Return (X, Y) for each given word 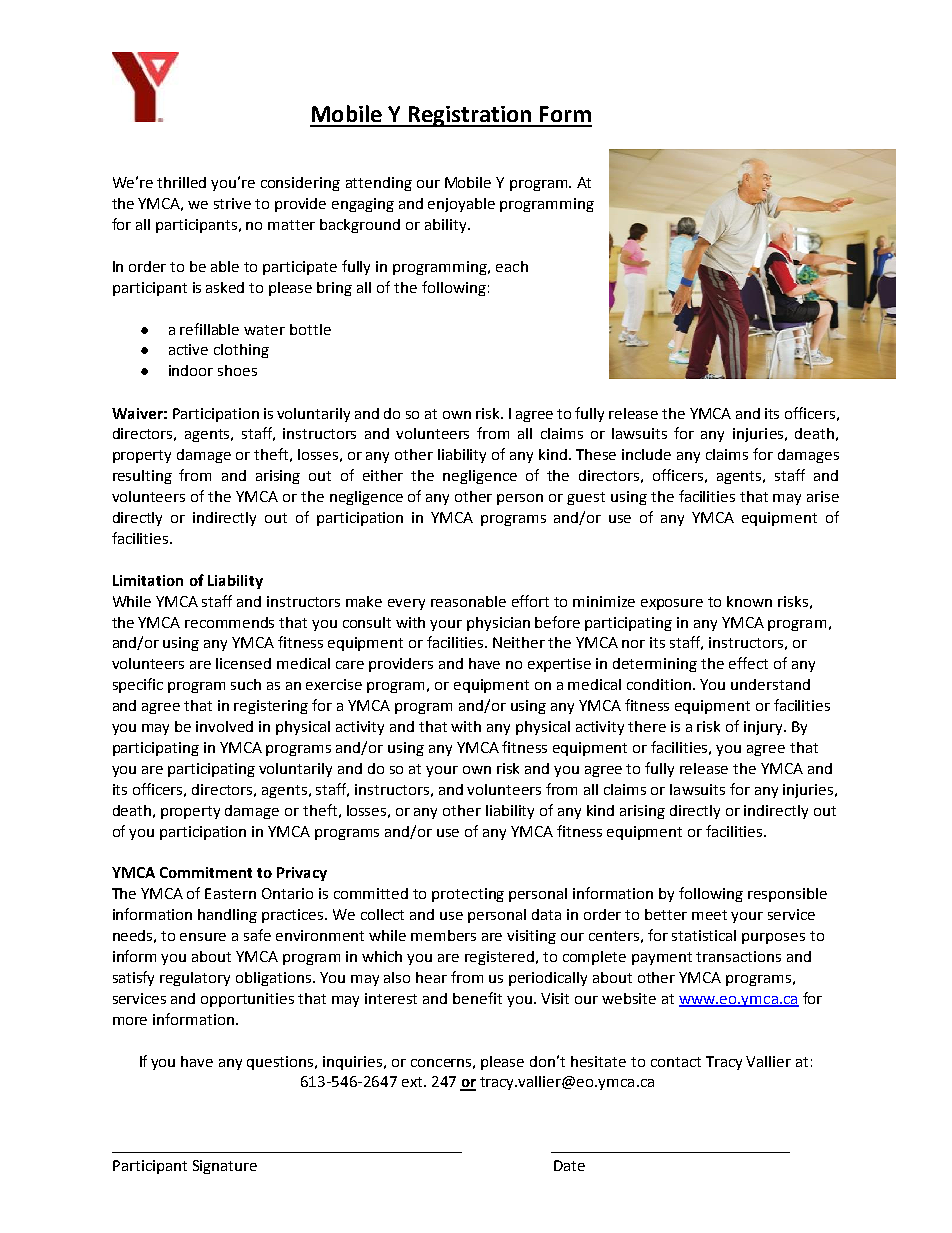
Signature (225, 1167)
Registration (470, 116)
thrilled (181, 182)
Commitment (206, 872)
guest (586, 498)
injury (764, 728)
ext (413, 1082)
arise (823, 496)
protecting (468, 895)
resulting (142, 477)
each (512, 266)
